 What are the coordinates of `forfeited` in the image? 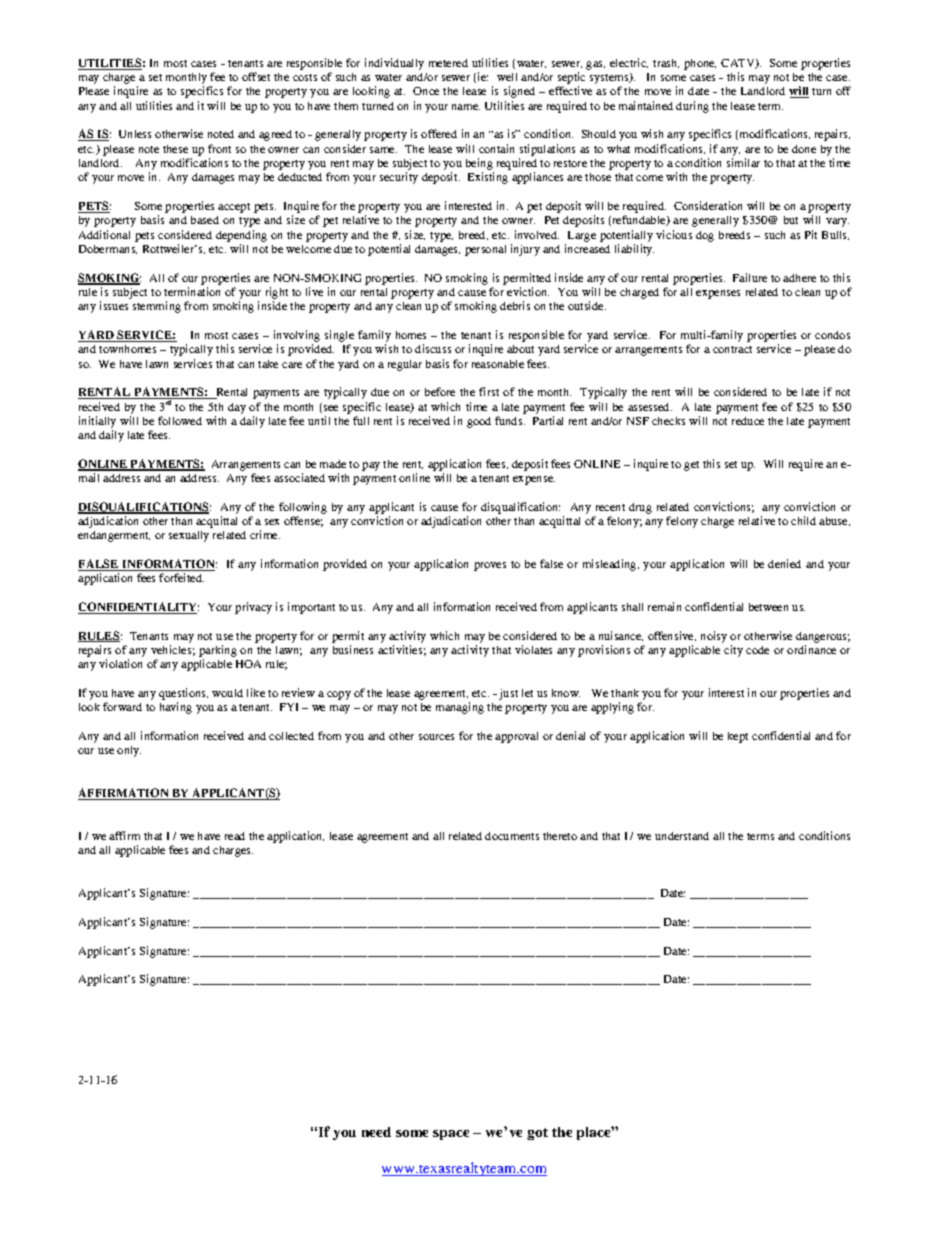 It's located at (181, 577).
